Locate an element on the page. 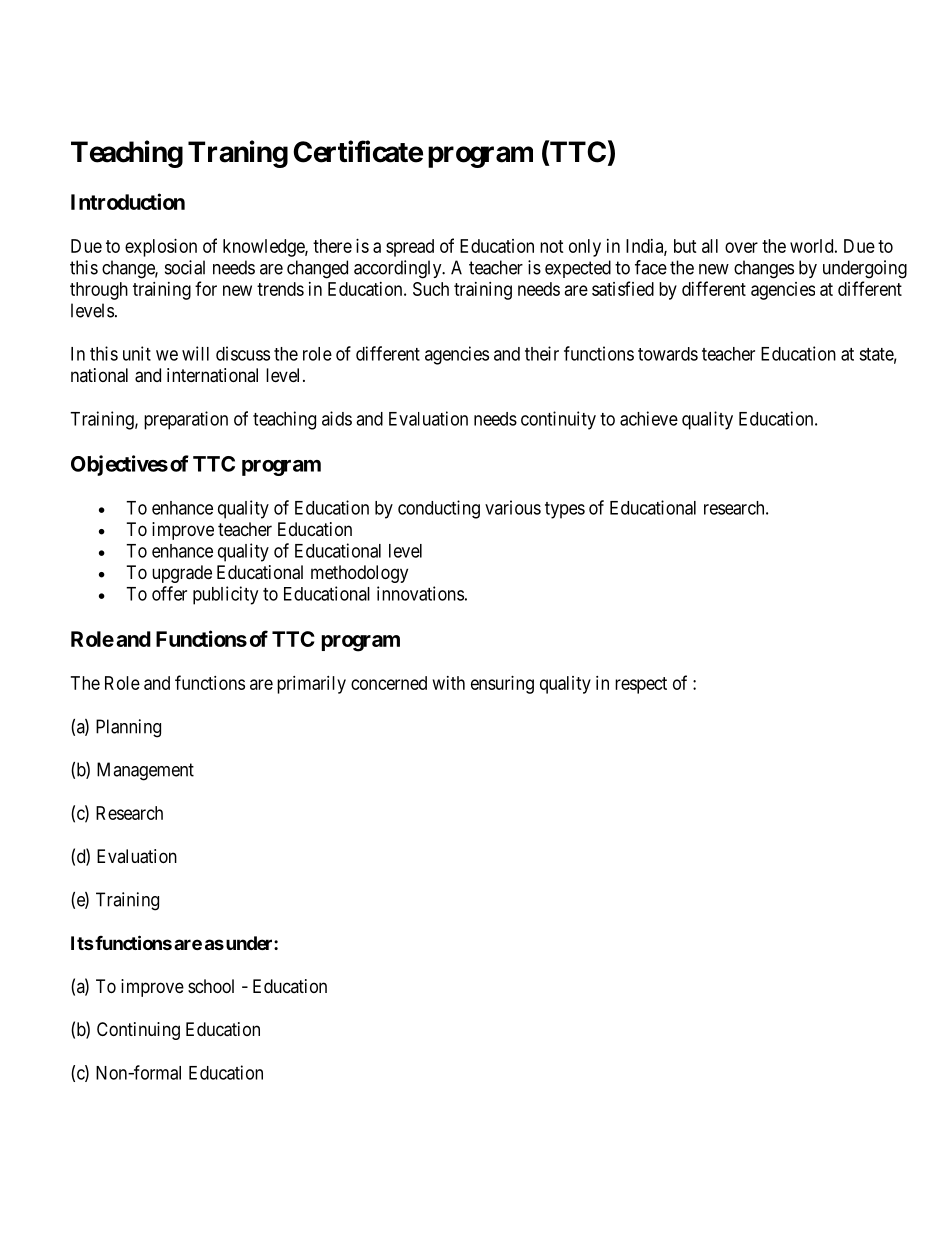 The height and width of the page is (1233, 952). school is located at coordinates (211, 986).
